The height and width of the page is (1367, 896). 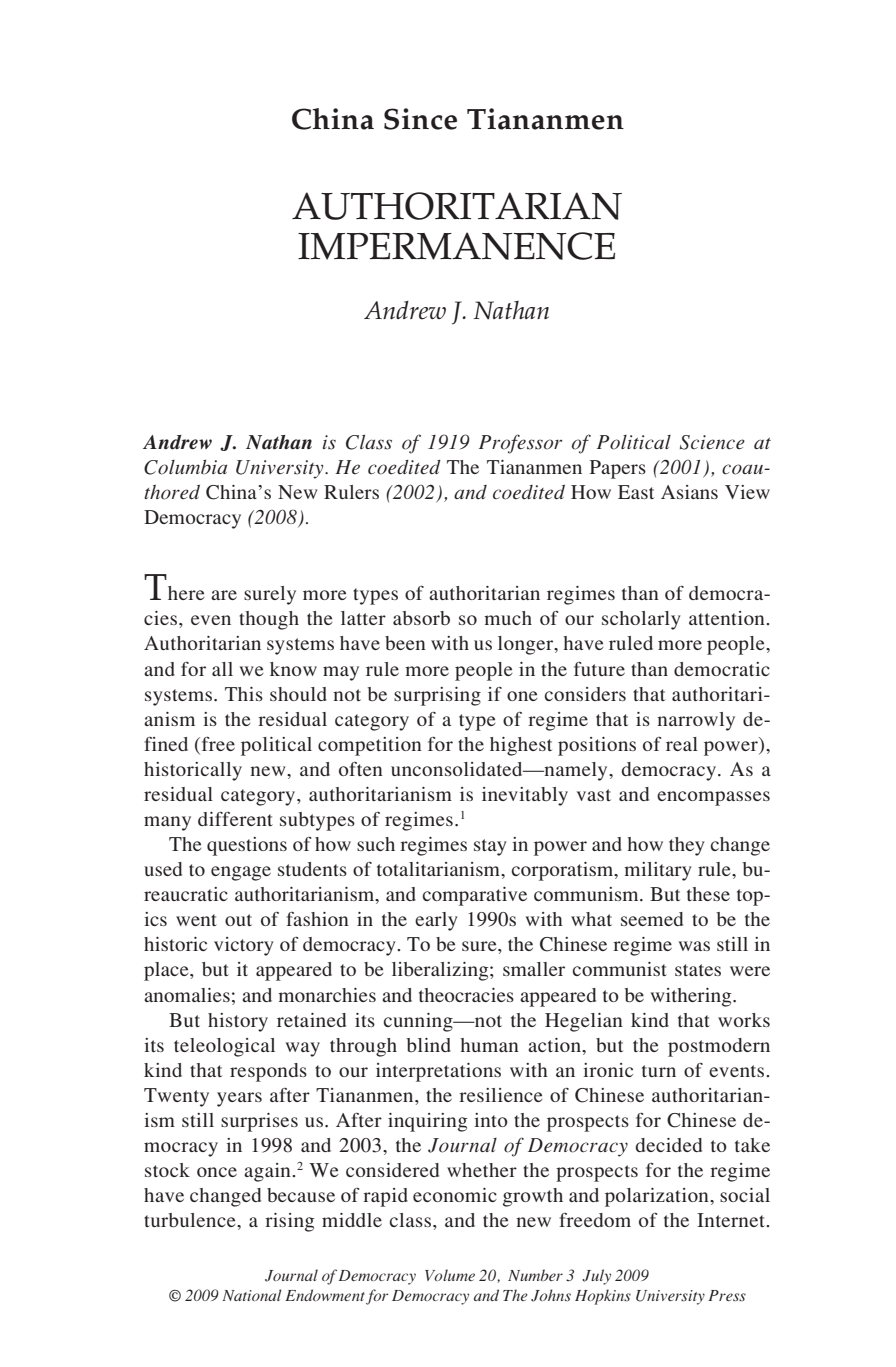 I want to click on they, so click(x=687, y=846).
